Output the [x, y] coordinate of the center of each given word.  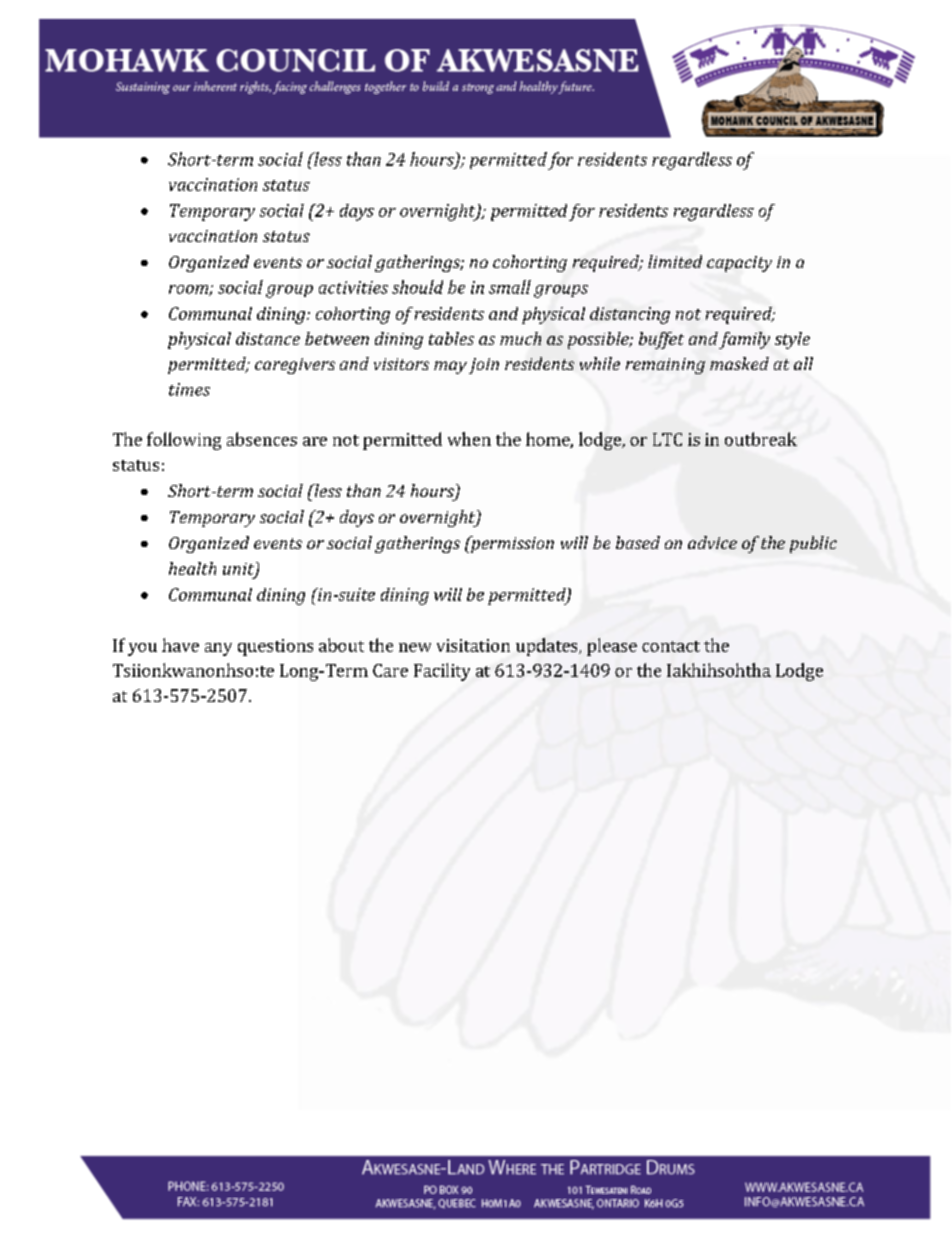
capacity [739, 264]
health [192, 568]
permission [511, 544]
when [469, 439]
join [484, 366]
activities [353, 287]
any [218, 649]
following [184, 441]
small [510, 287]
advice [712, 542]
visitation [473, 645]
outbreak [761, 439]
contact [671, 646]
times [189, 389]
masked [739, 363]
